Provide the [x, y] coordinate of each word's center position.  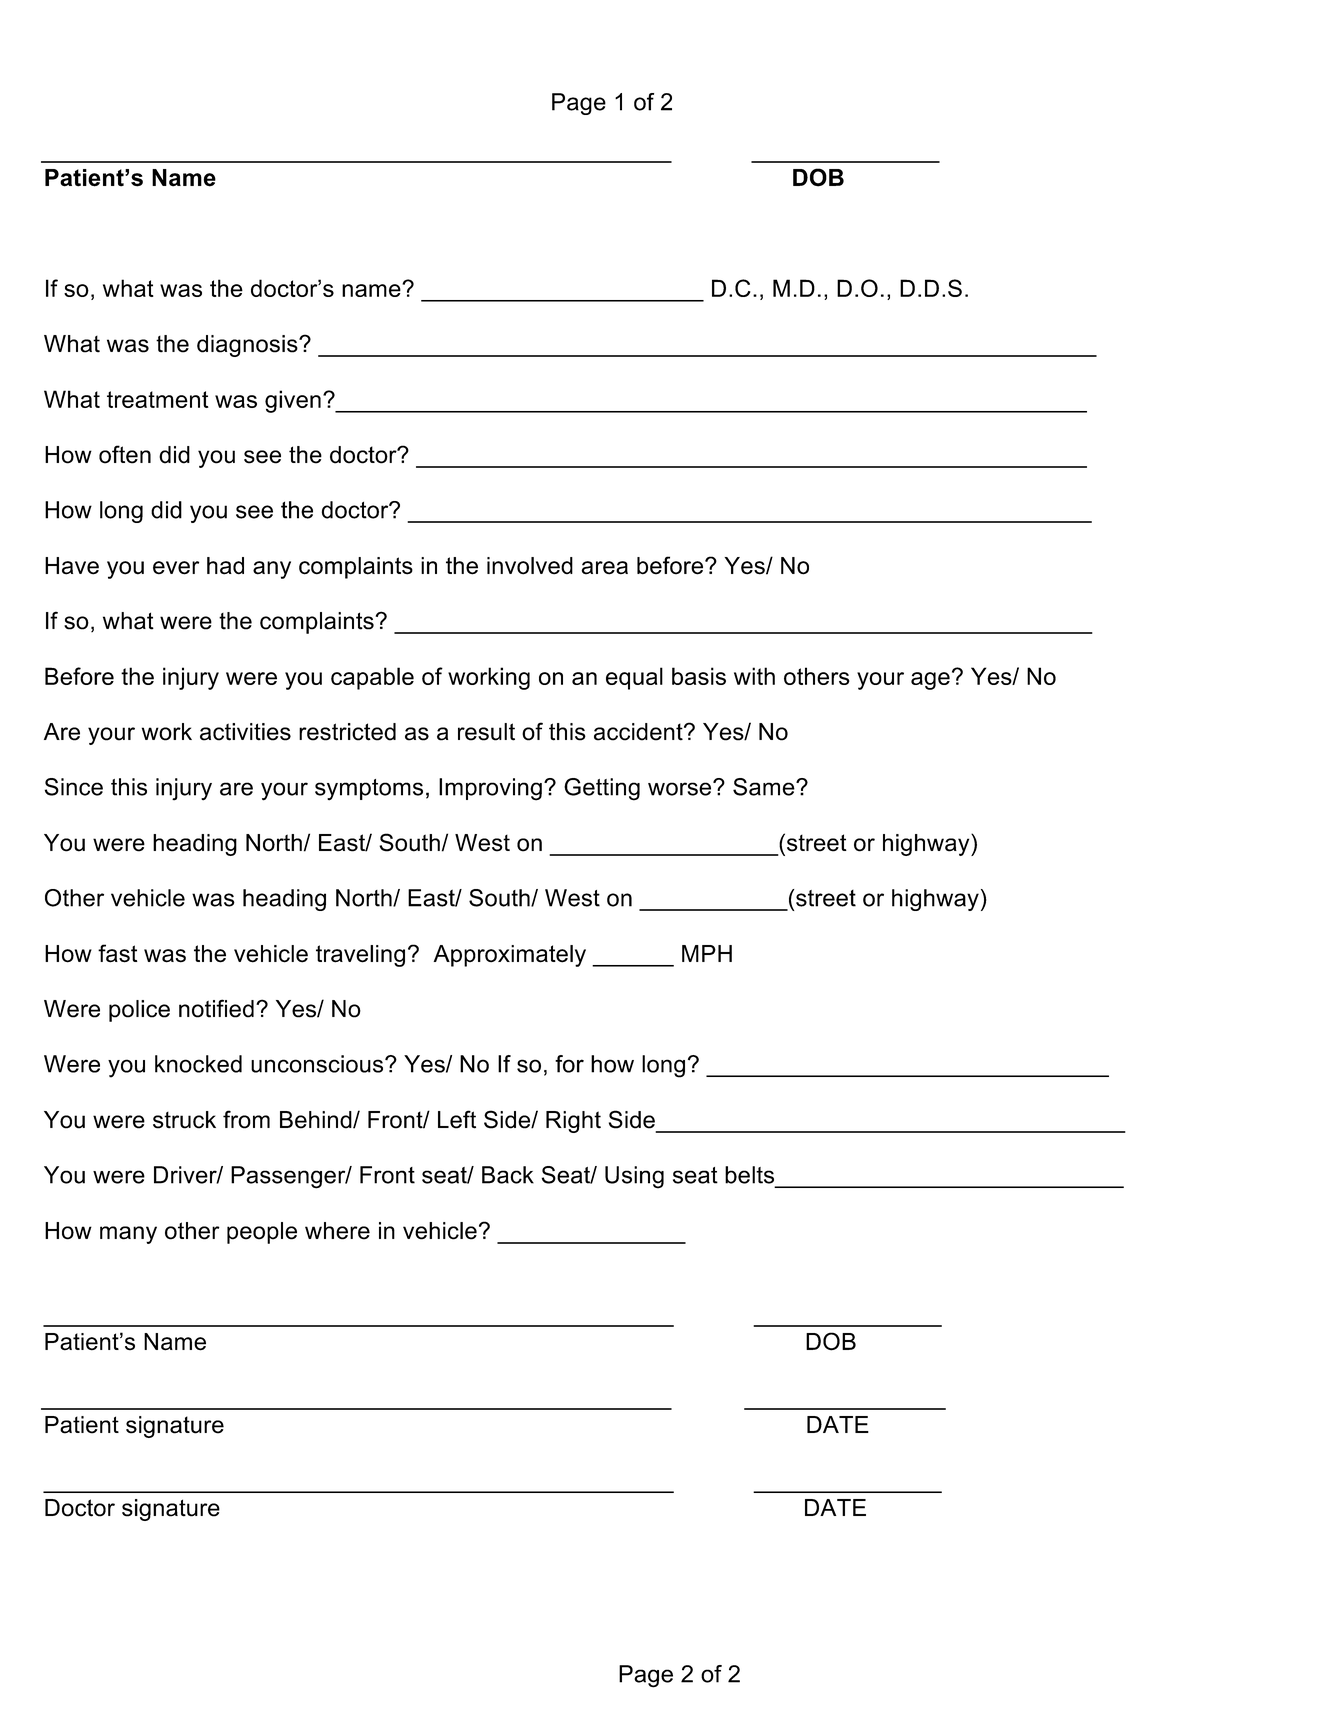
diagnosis [248, 346]
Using [634, 1177]
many [128, 1235]
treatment [158, 399]
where [337, 1231]
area [604, 568]
